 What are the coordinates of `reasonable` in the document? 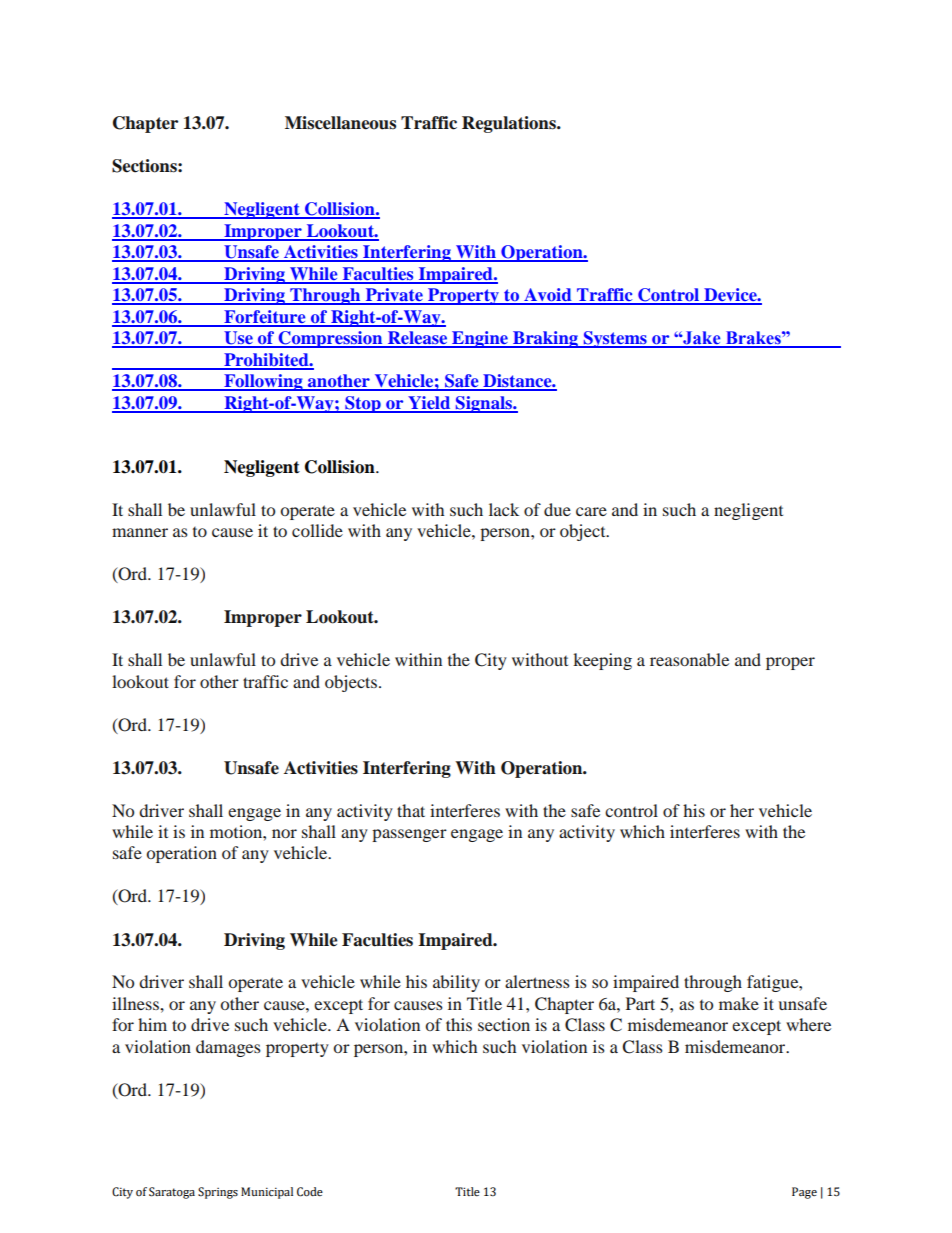 It's located at (689, 659).
